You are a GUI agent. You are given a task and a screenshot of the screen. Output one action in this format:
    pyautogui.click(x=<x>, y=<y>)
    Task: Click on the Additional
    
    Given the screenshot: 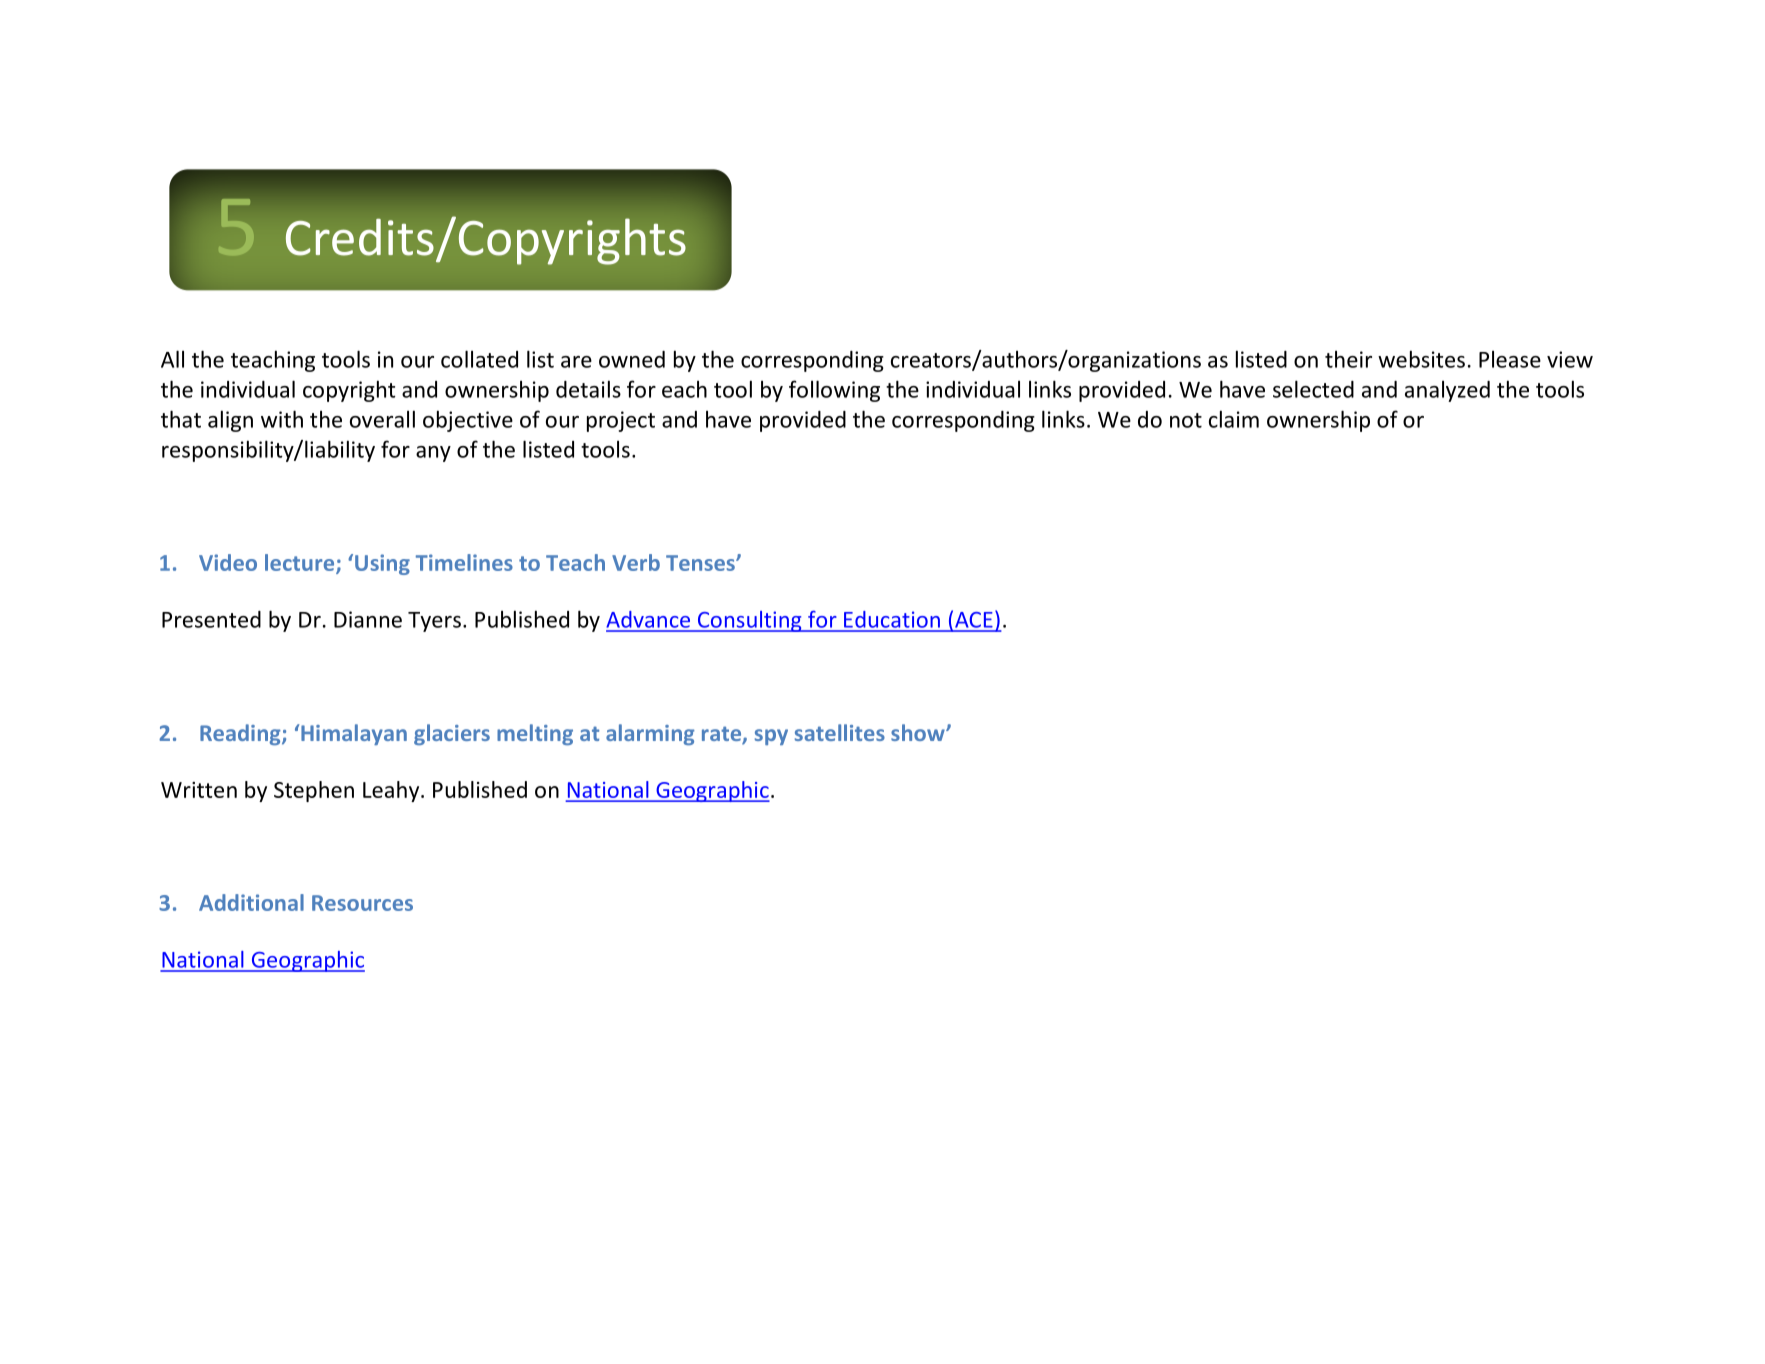 What is the action you would take?
    pyautogui.click(x=251, y=902)
